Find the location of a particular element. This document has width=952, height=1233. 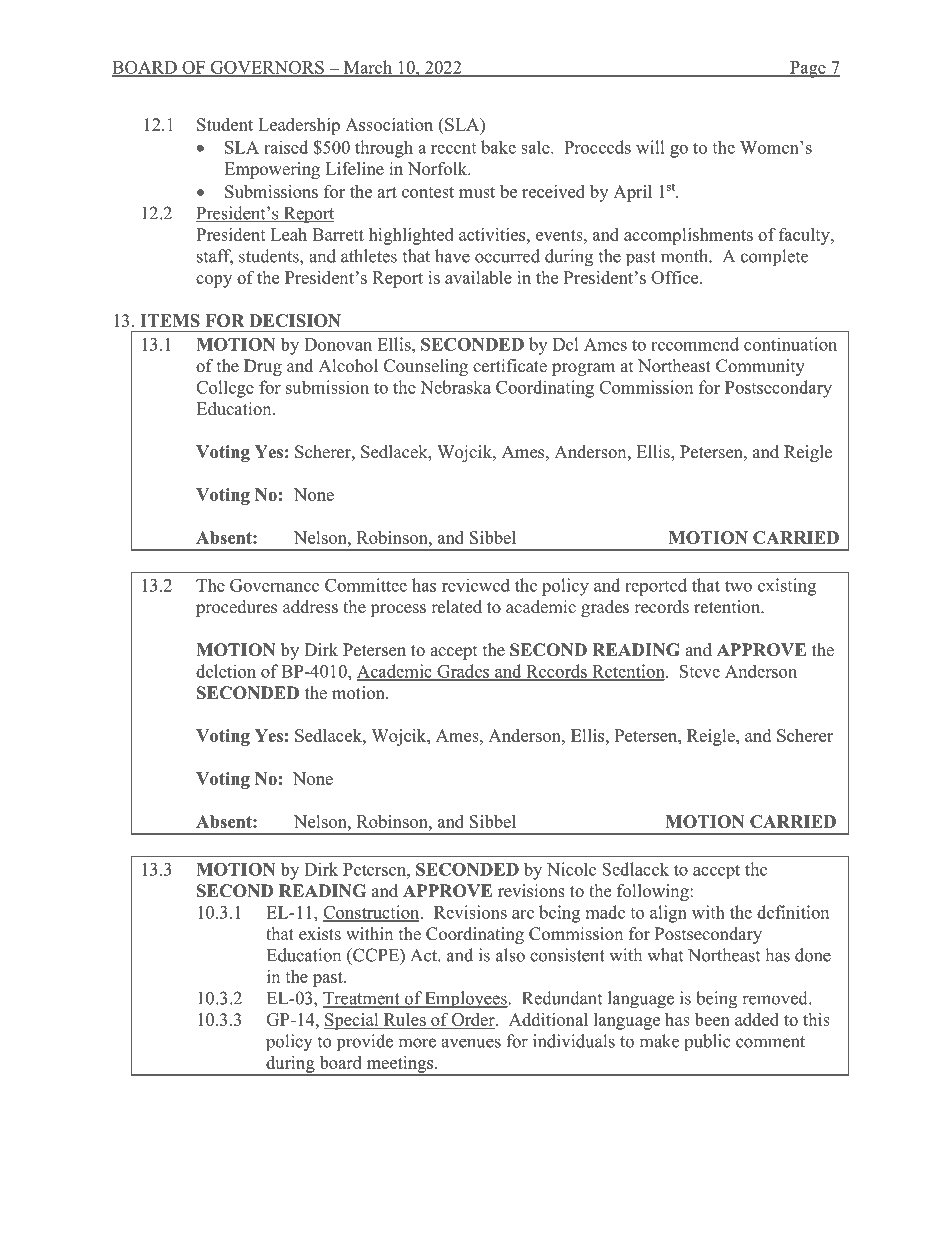

reviewed is located at coordinates (476, 585).
